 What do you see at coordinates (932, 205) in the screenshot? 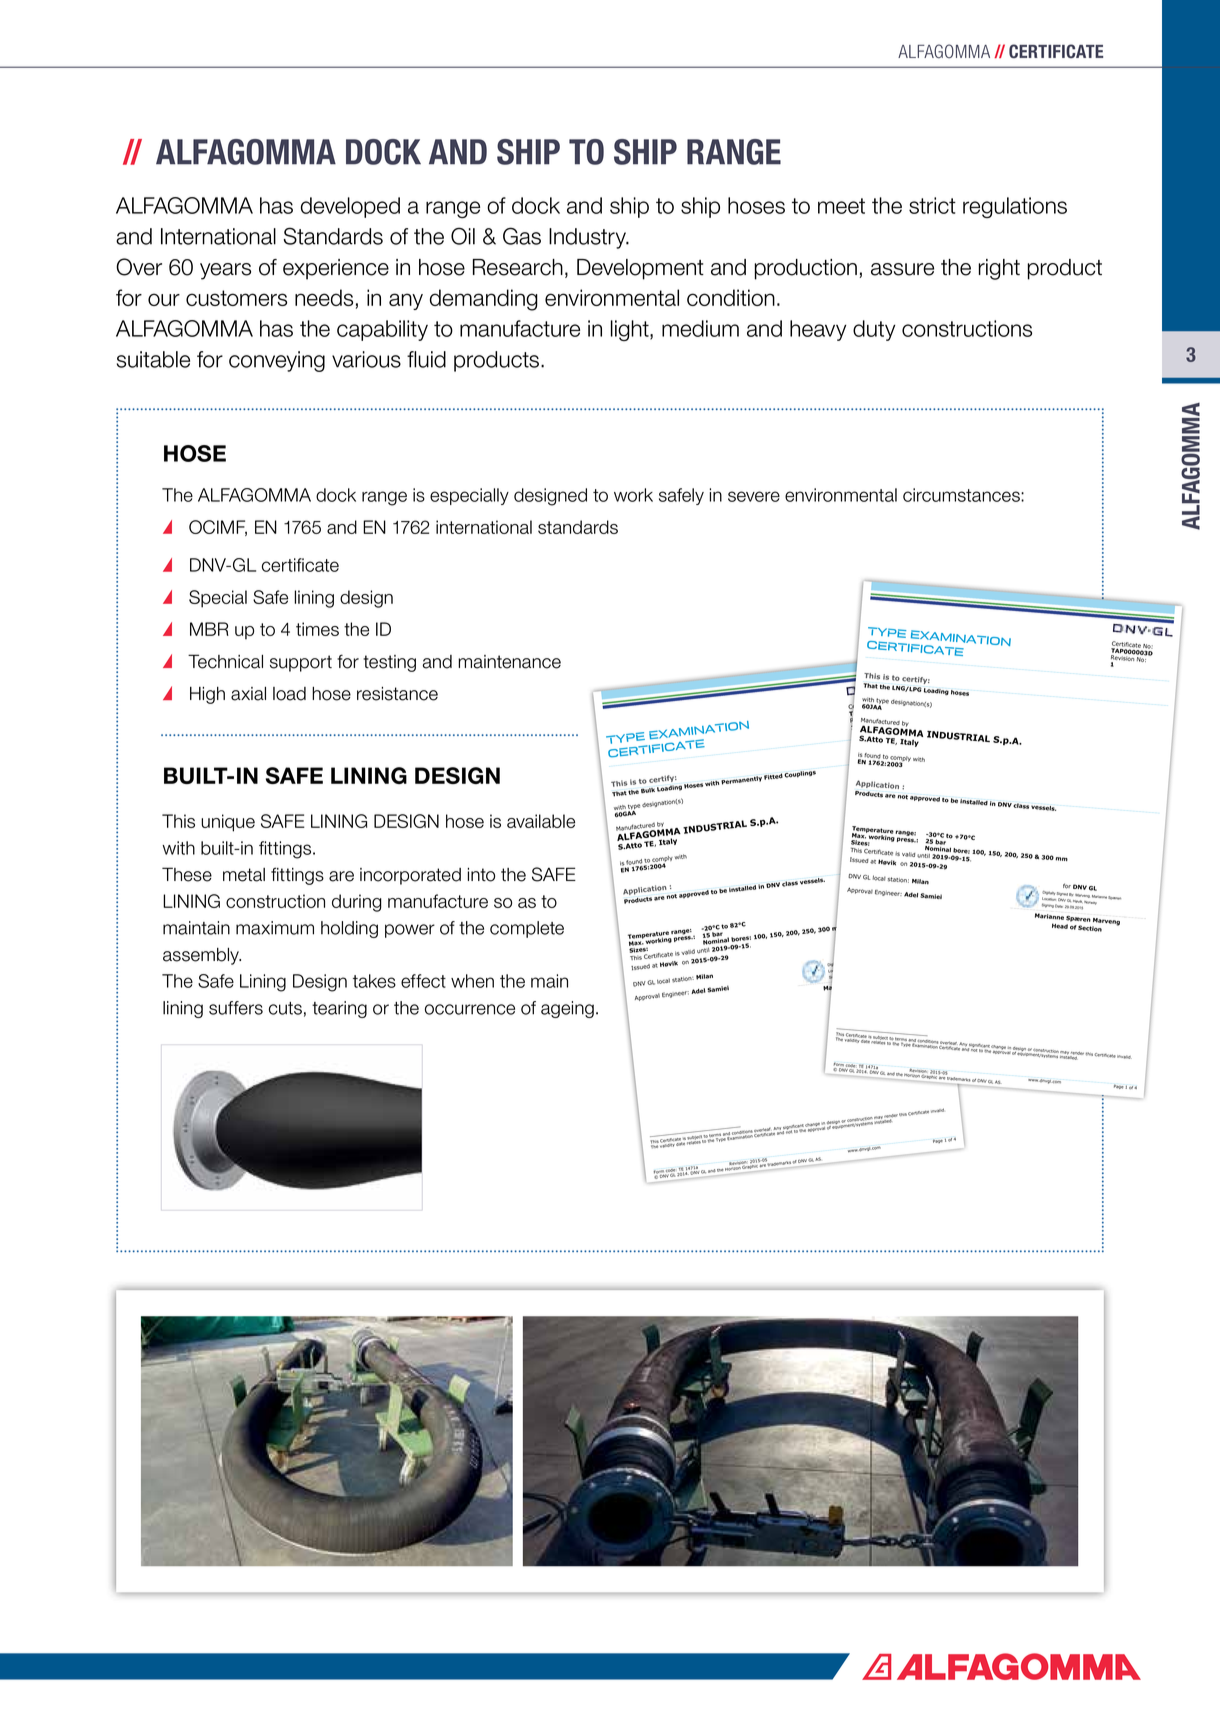
I see `strict` at bounding box center [932, 205].
